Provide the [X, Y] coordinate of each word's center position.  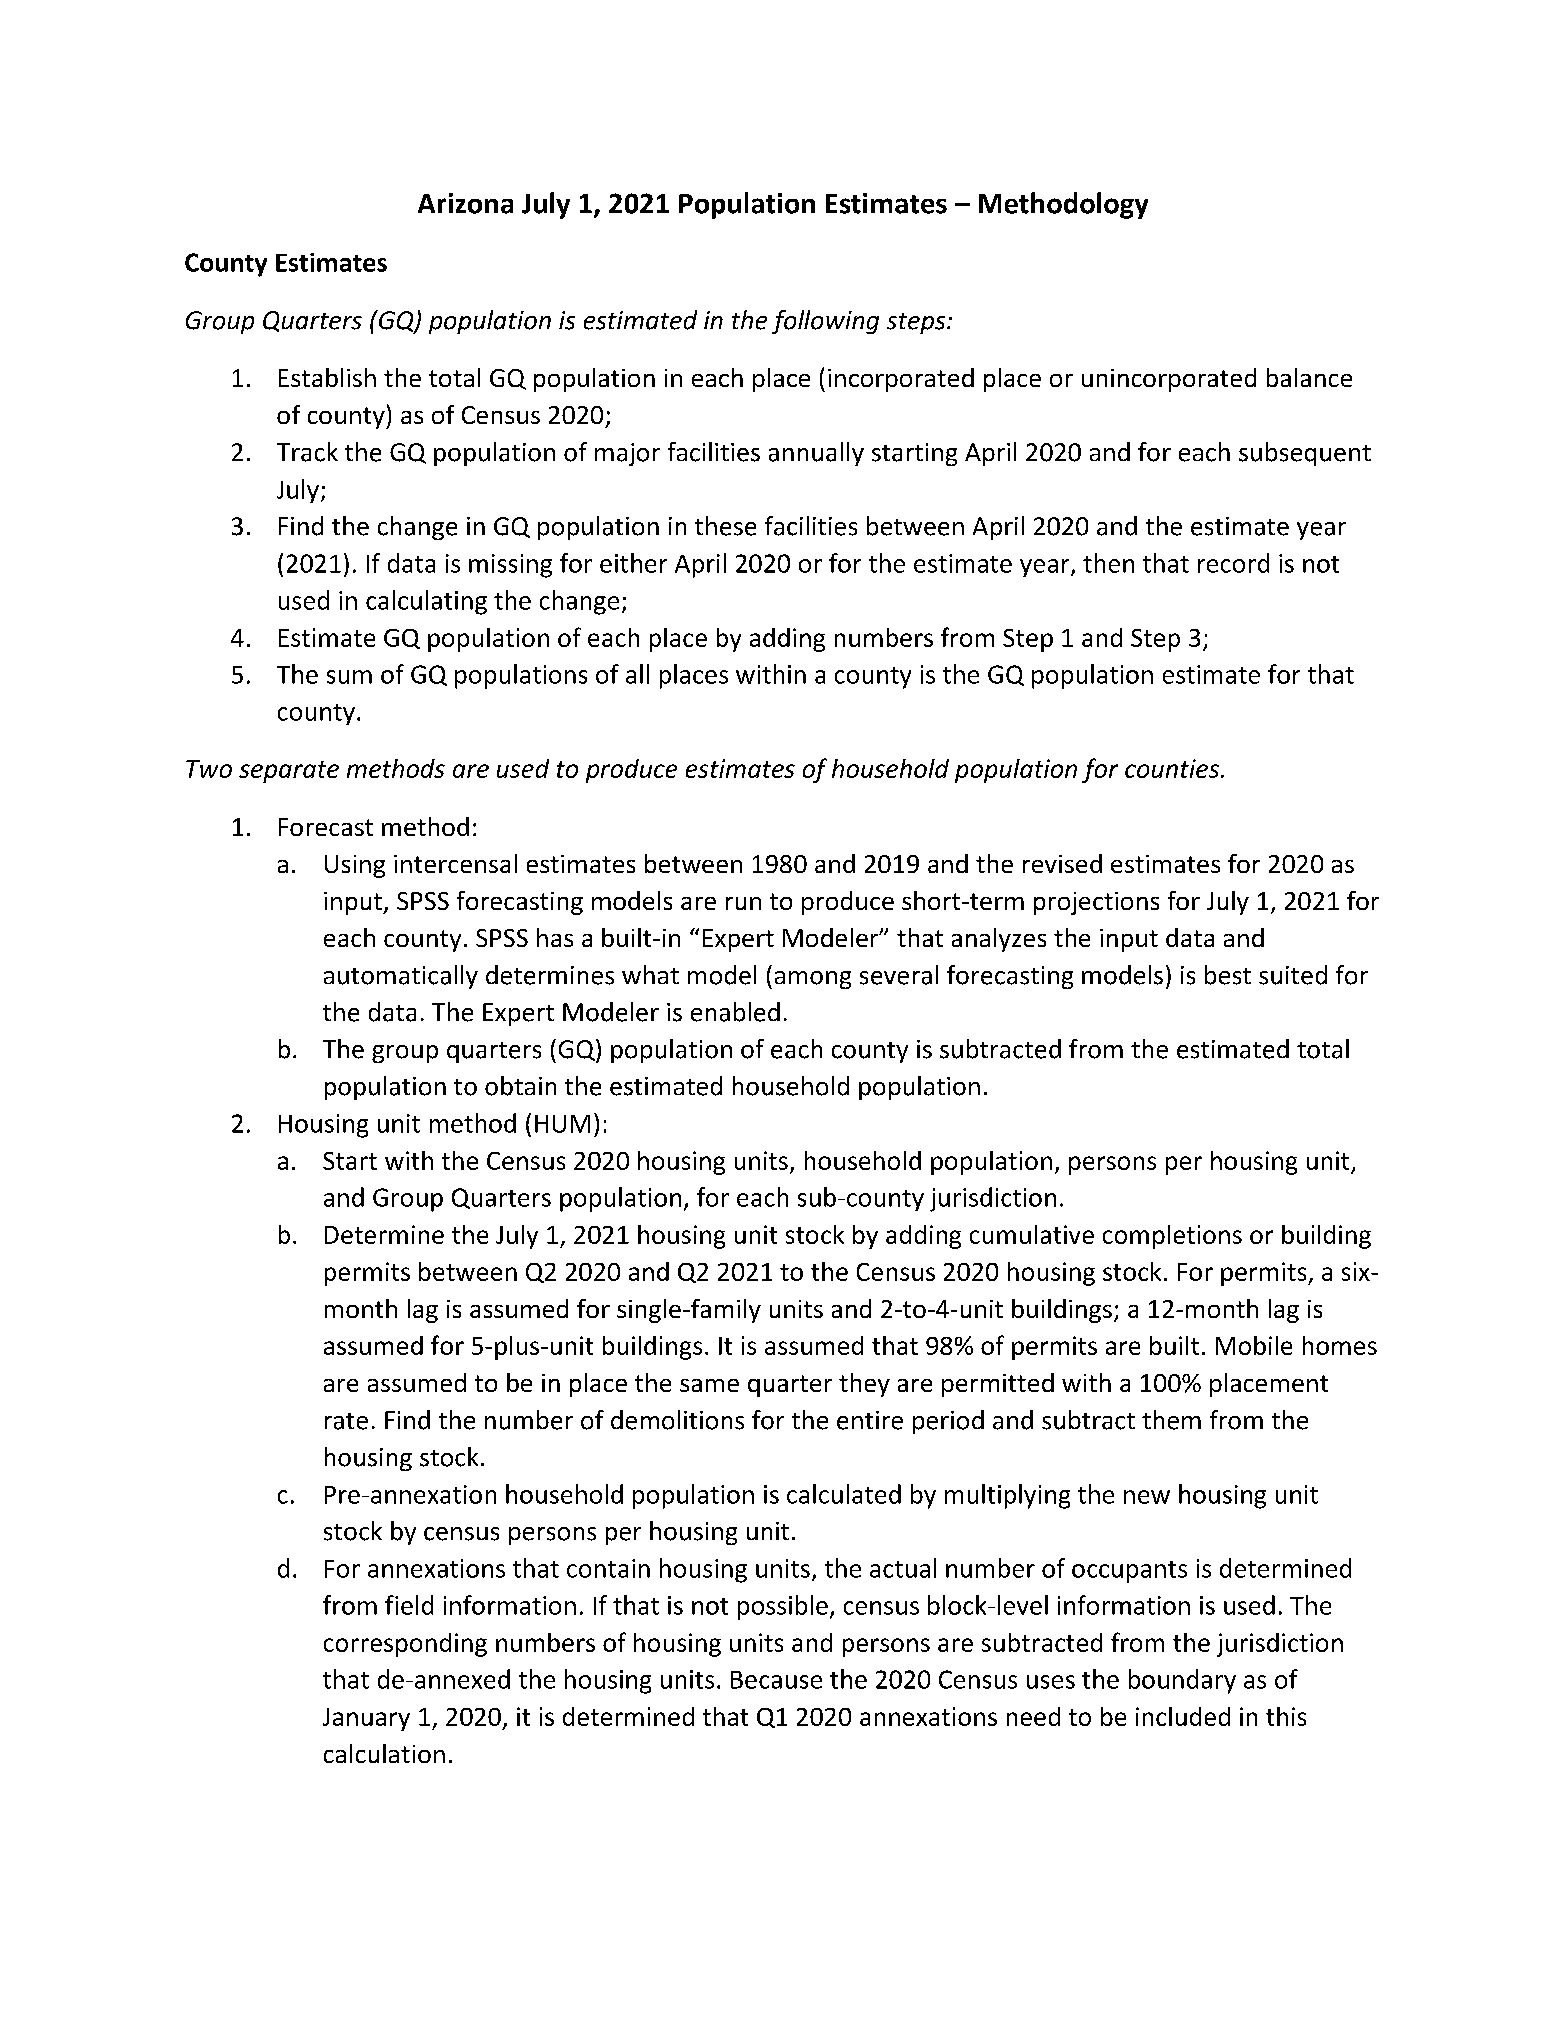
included [1183, 1716]
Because [776, 1680]
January [366, 1719]
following [825, 322]
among [813, 980]
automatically [401, 977]
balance [1309, 377]
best [1228, 975]
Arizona [465, 203]
